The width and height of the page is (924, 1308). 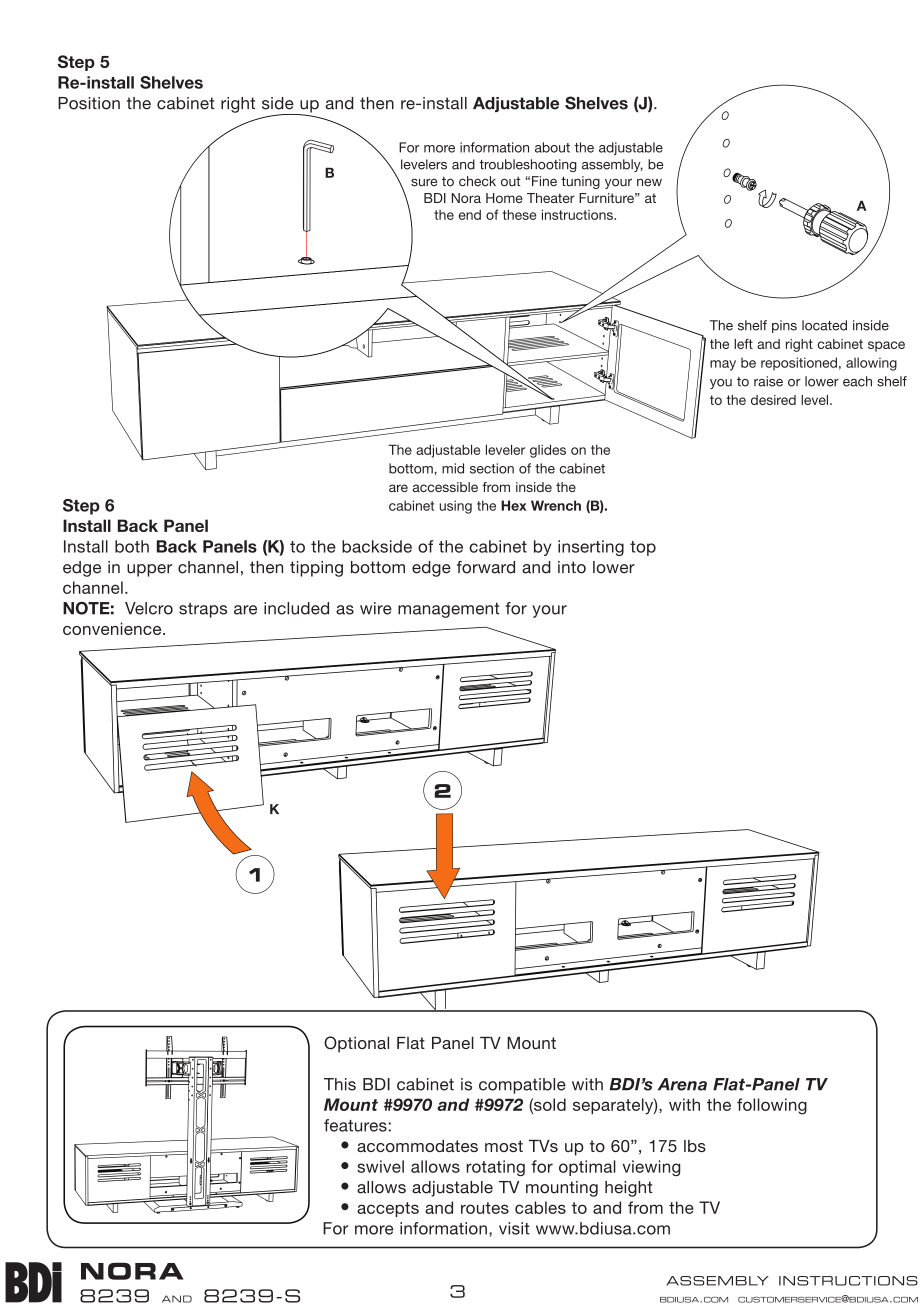 I want to click on section, so click(x=492, y=468).
